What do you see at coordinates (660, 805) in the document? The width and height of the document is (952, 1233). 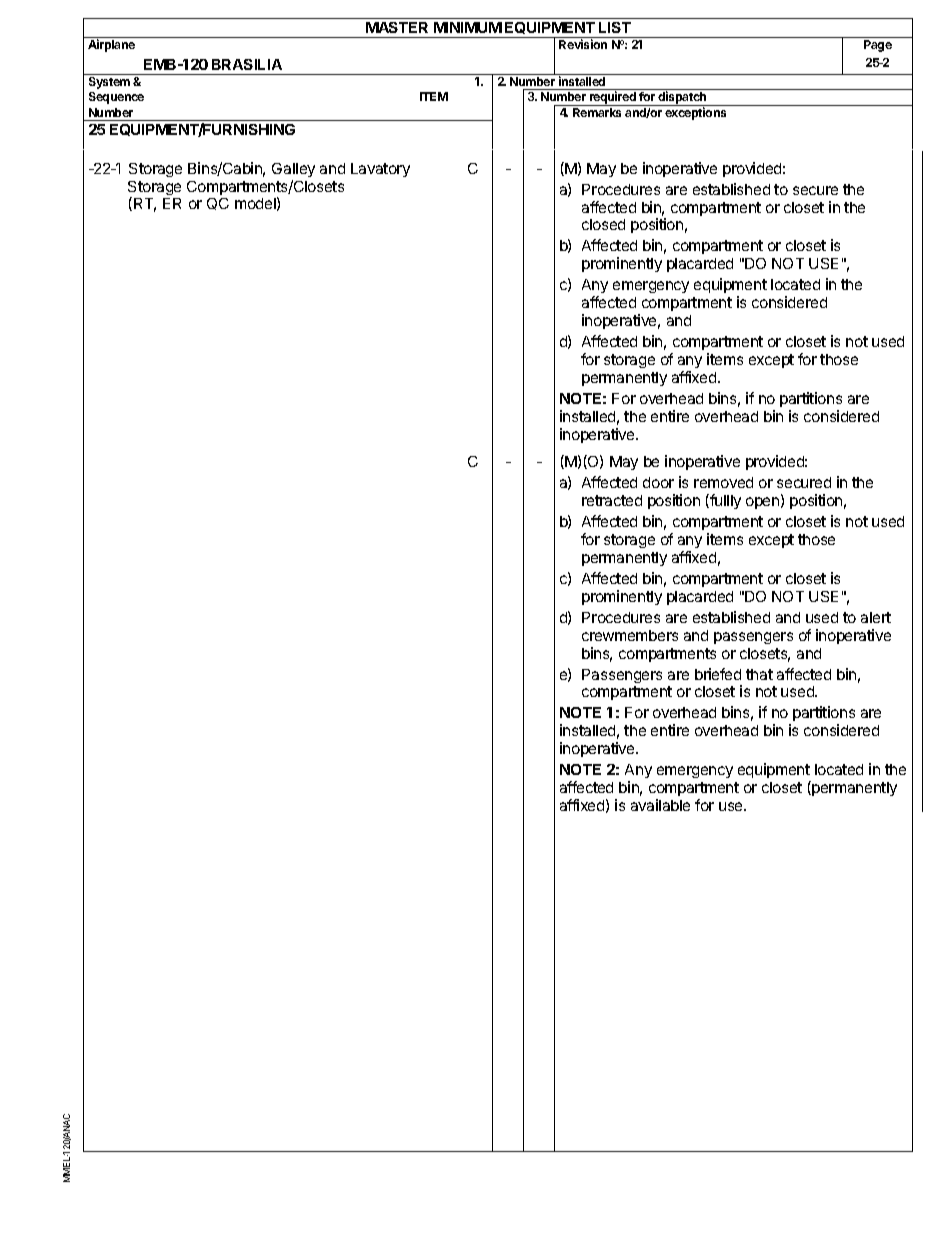 I see `available` at bounding box center [660, 805].
